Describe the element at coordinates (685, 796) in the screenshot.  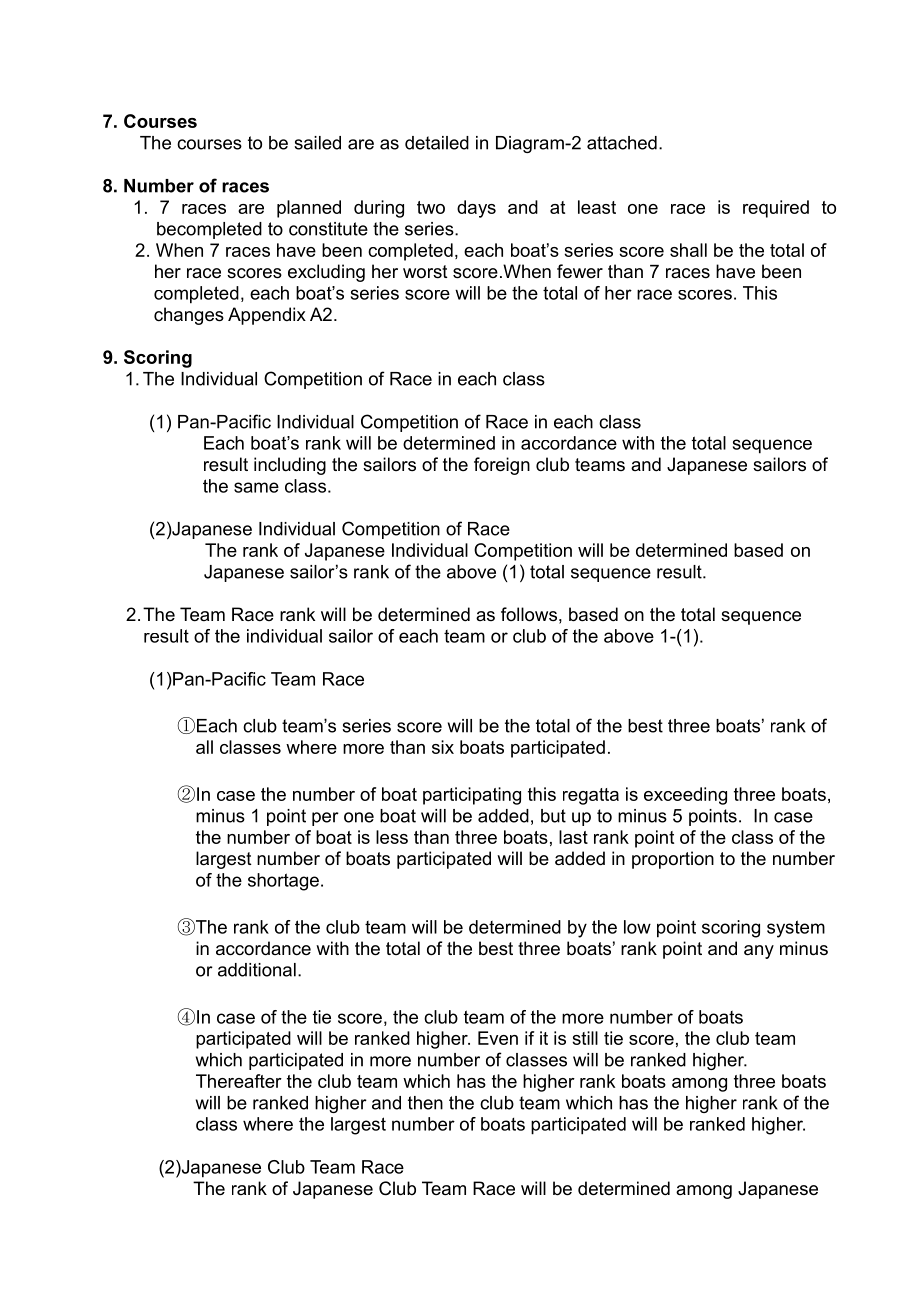
I see `exceeding` at that location.
